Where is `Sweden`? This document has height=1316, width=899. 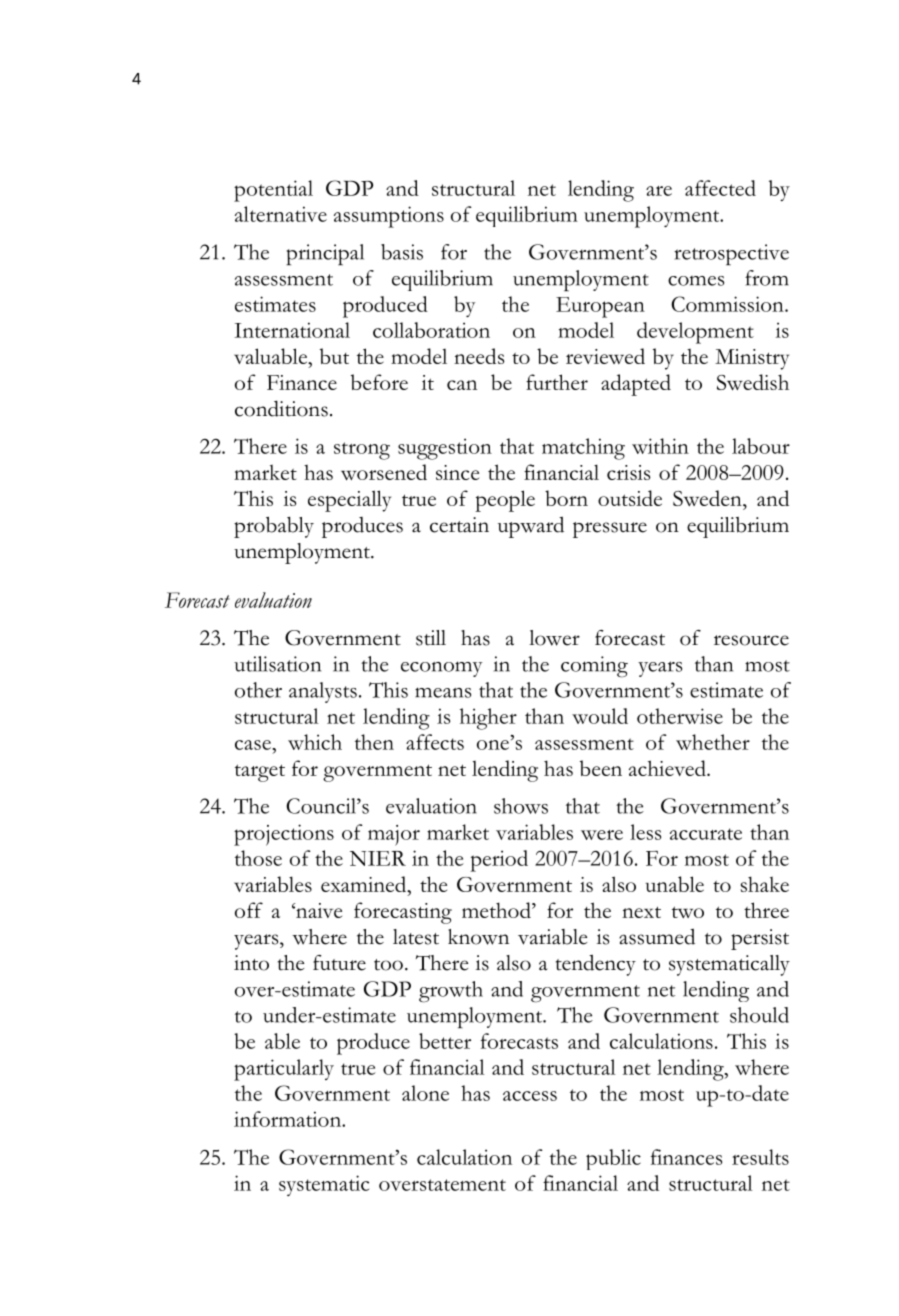 Sweden is located at coordinates (708, 498).
